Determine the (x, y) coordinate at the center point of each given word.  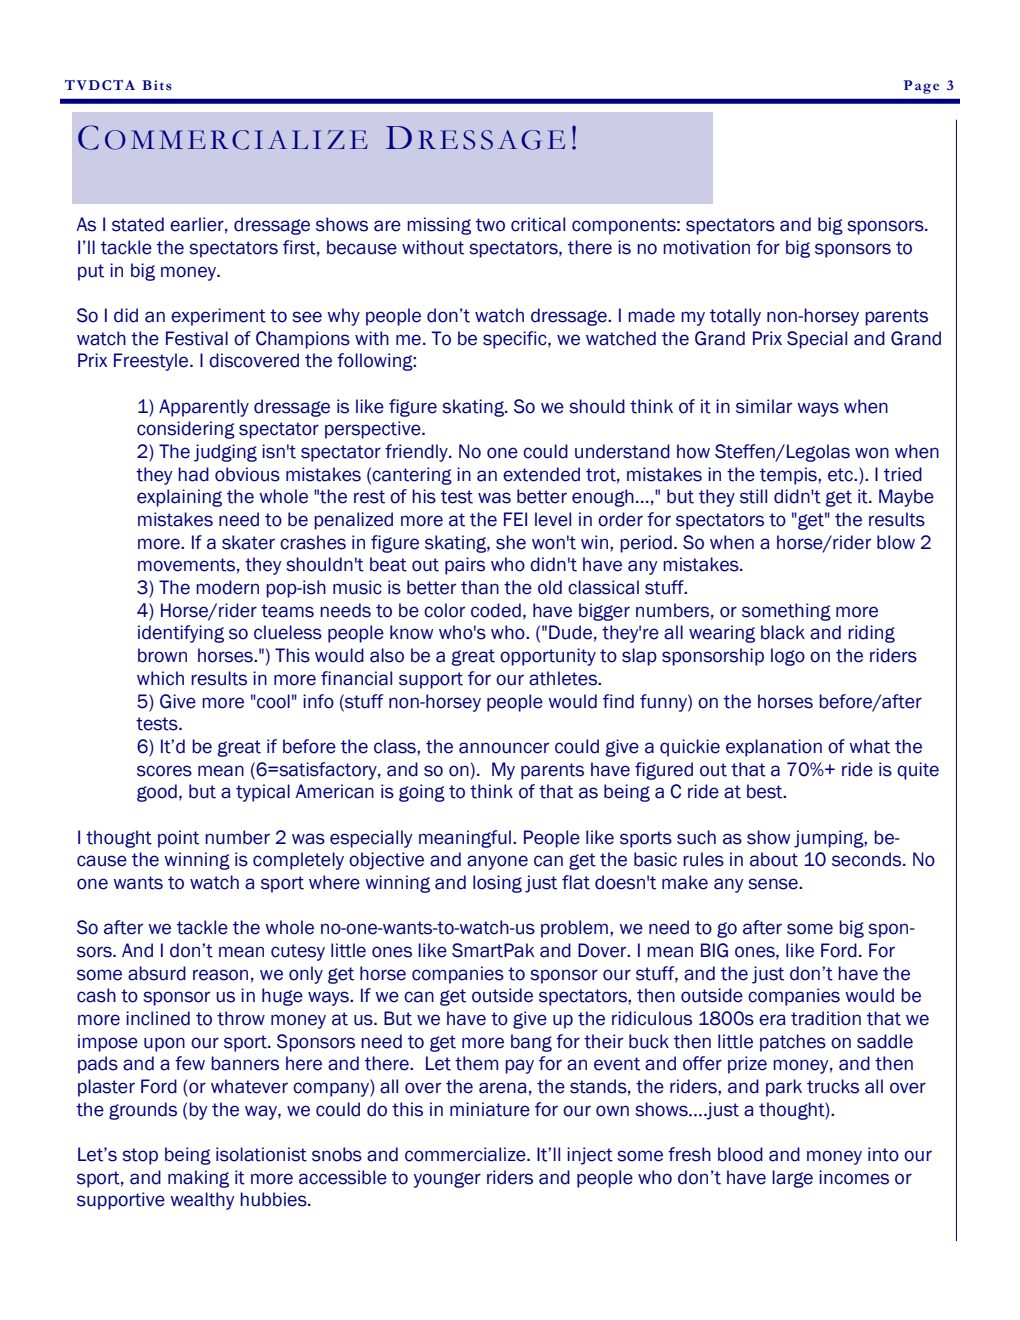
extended (541, 474)
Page (921, 87)
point (178, 839)
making (198, 1179)
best (766, 791)
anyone (497, 862)
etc (841, 475)
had (193, 474)
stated (138, 224)
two (490, 225)
